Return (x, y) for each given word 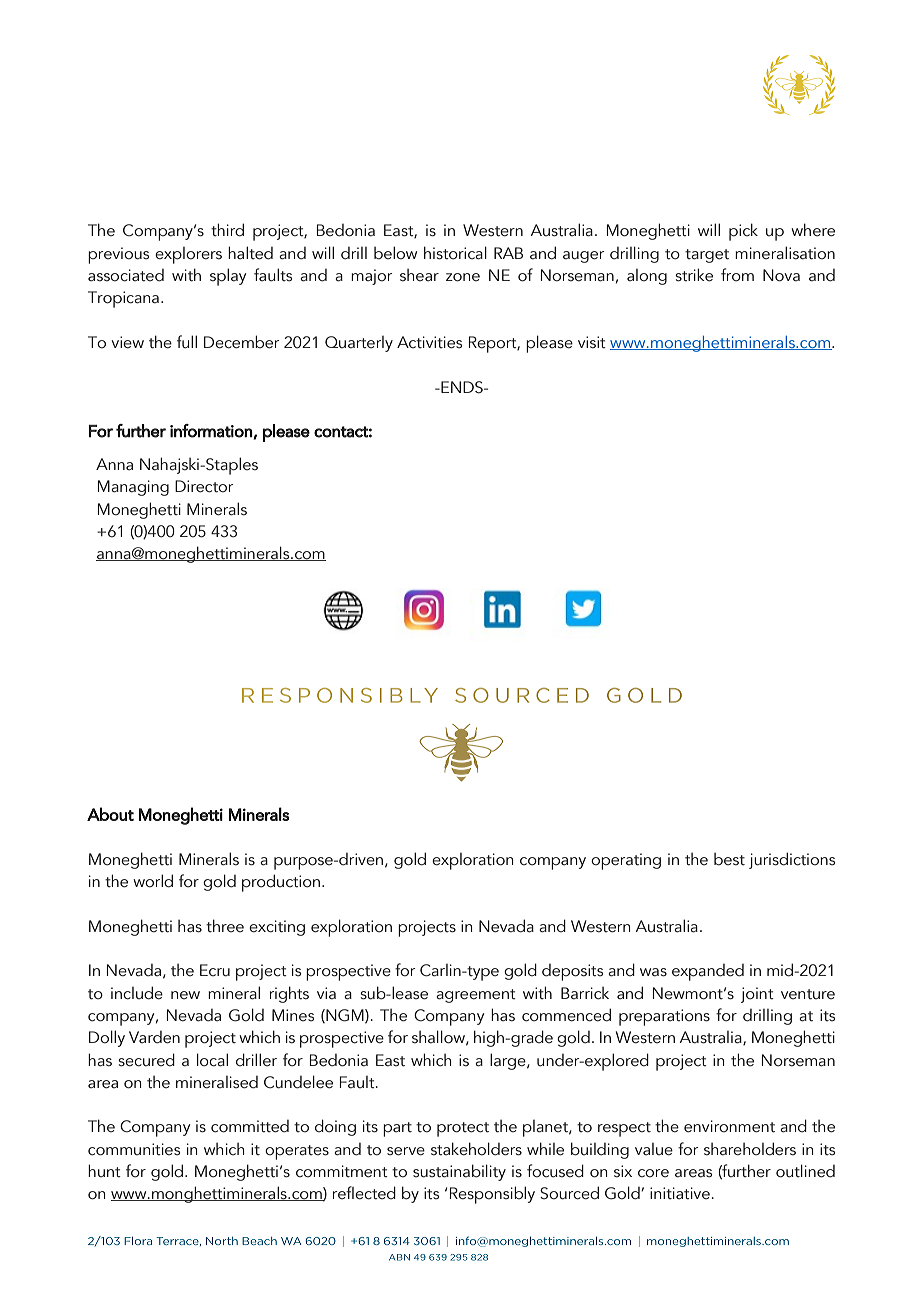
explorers (188, 255)
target (707, 256)
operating (626, 861)
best (729, 859)
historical (455, 253)
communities (134, 1149)
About (110, 814)
